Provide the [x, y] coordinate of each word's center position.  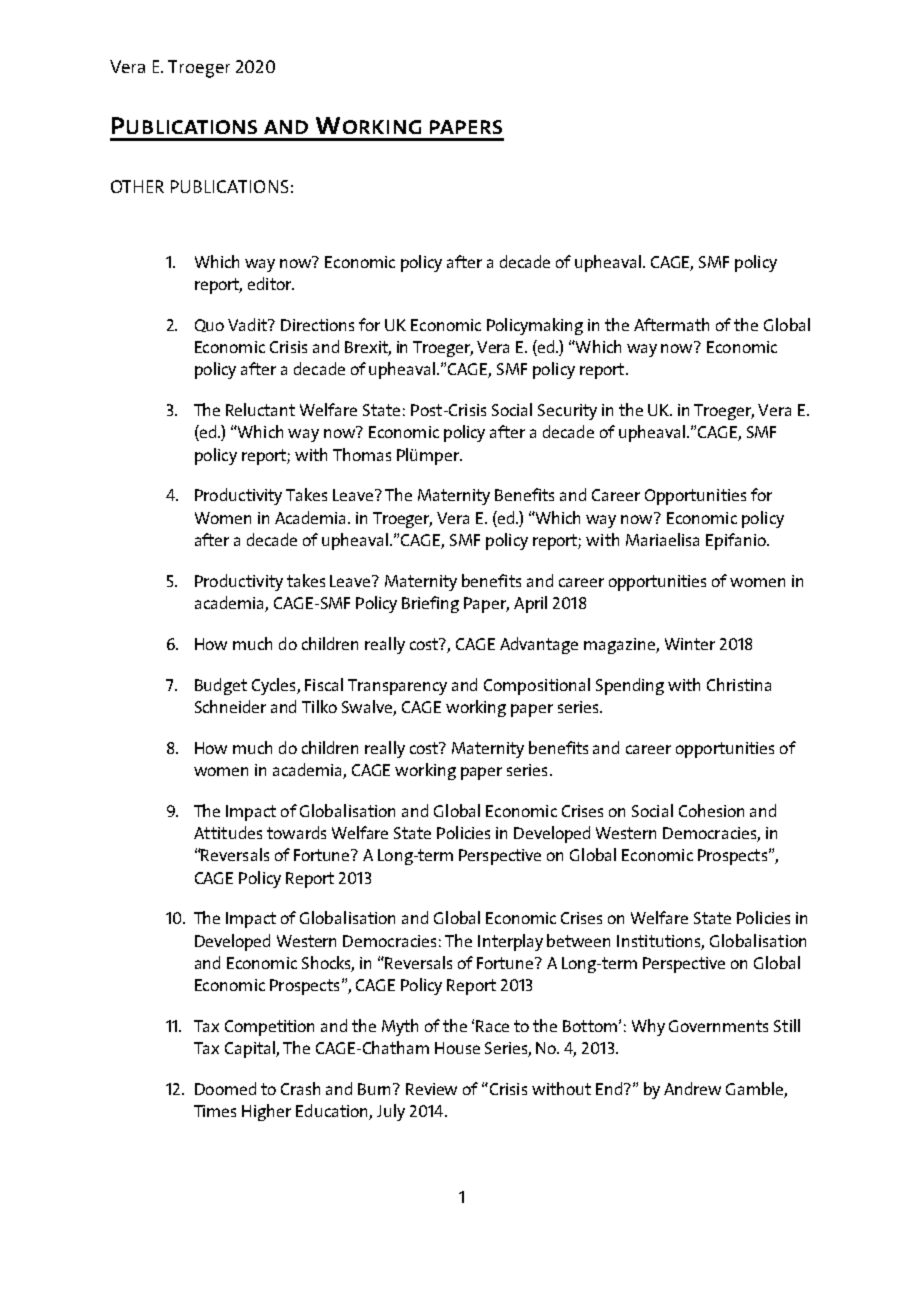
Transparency [397, 687]
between [578, 940]
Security [567, 412]
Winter [690, 644]
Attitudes [228, 832]
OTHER [137, 186]
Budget [221, 686]
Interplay [510, 942]
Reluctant [260, 409]
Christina [739, 684]
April [530, 604]
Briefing [430, 604]
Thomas [362, 454]
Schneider [230, 706]
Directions [317, 325]
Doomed [225, 1088]
